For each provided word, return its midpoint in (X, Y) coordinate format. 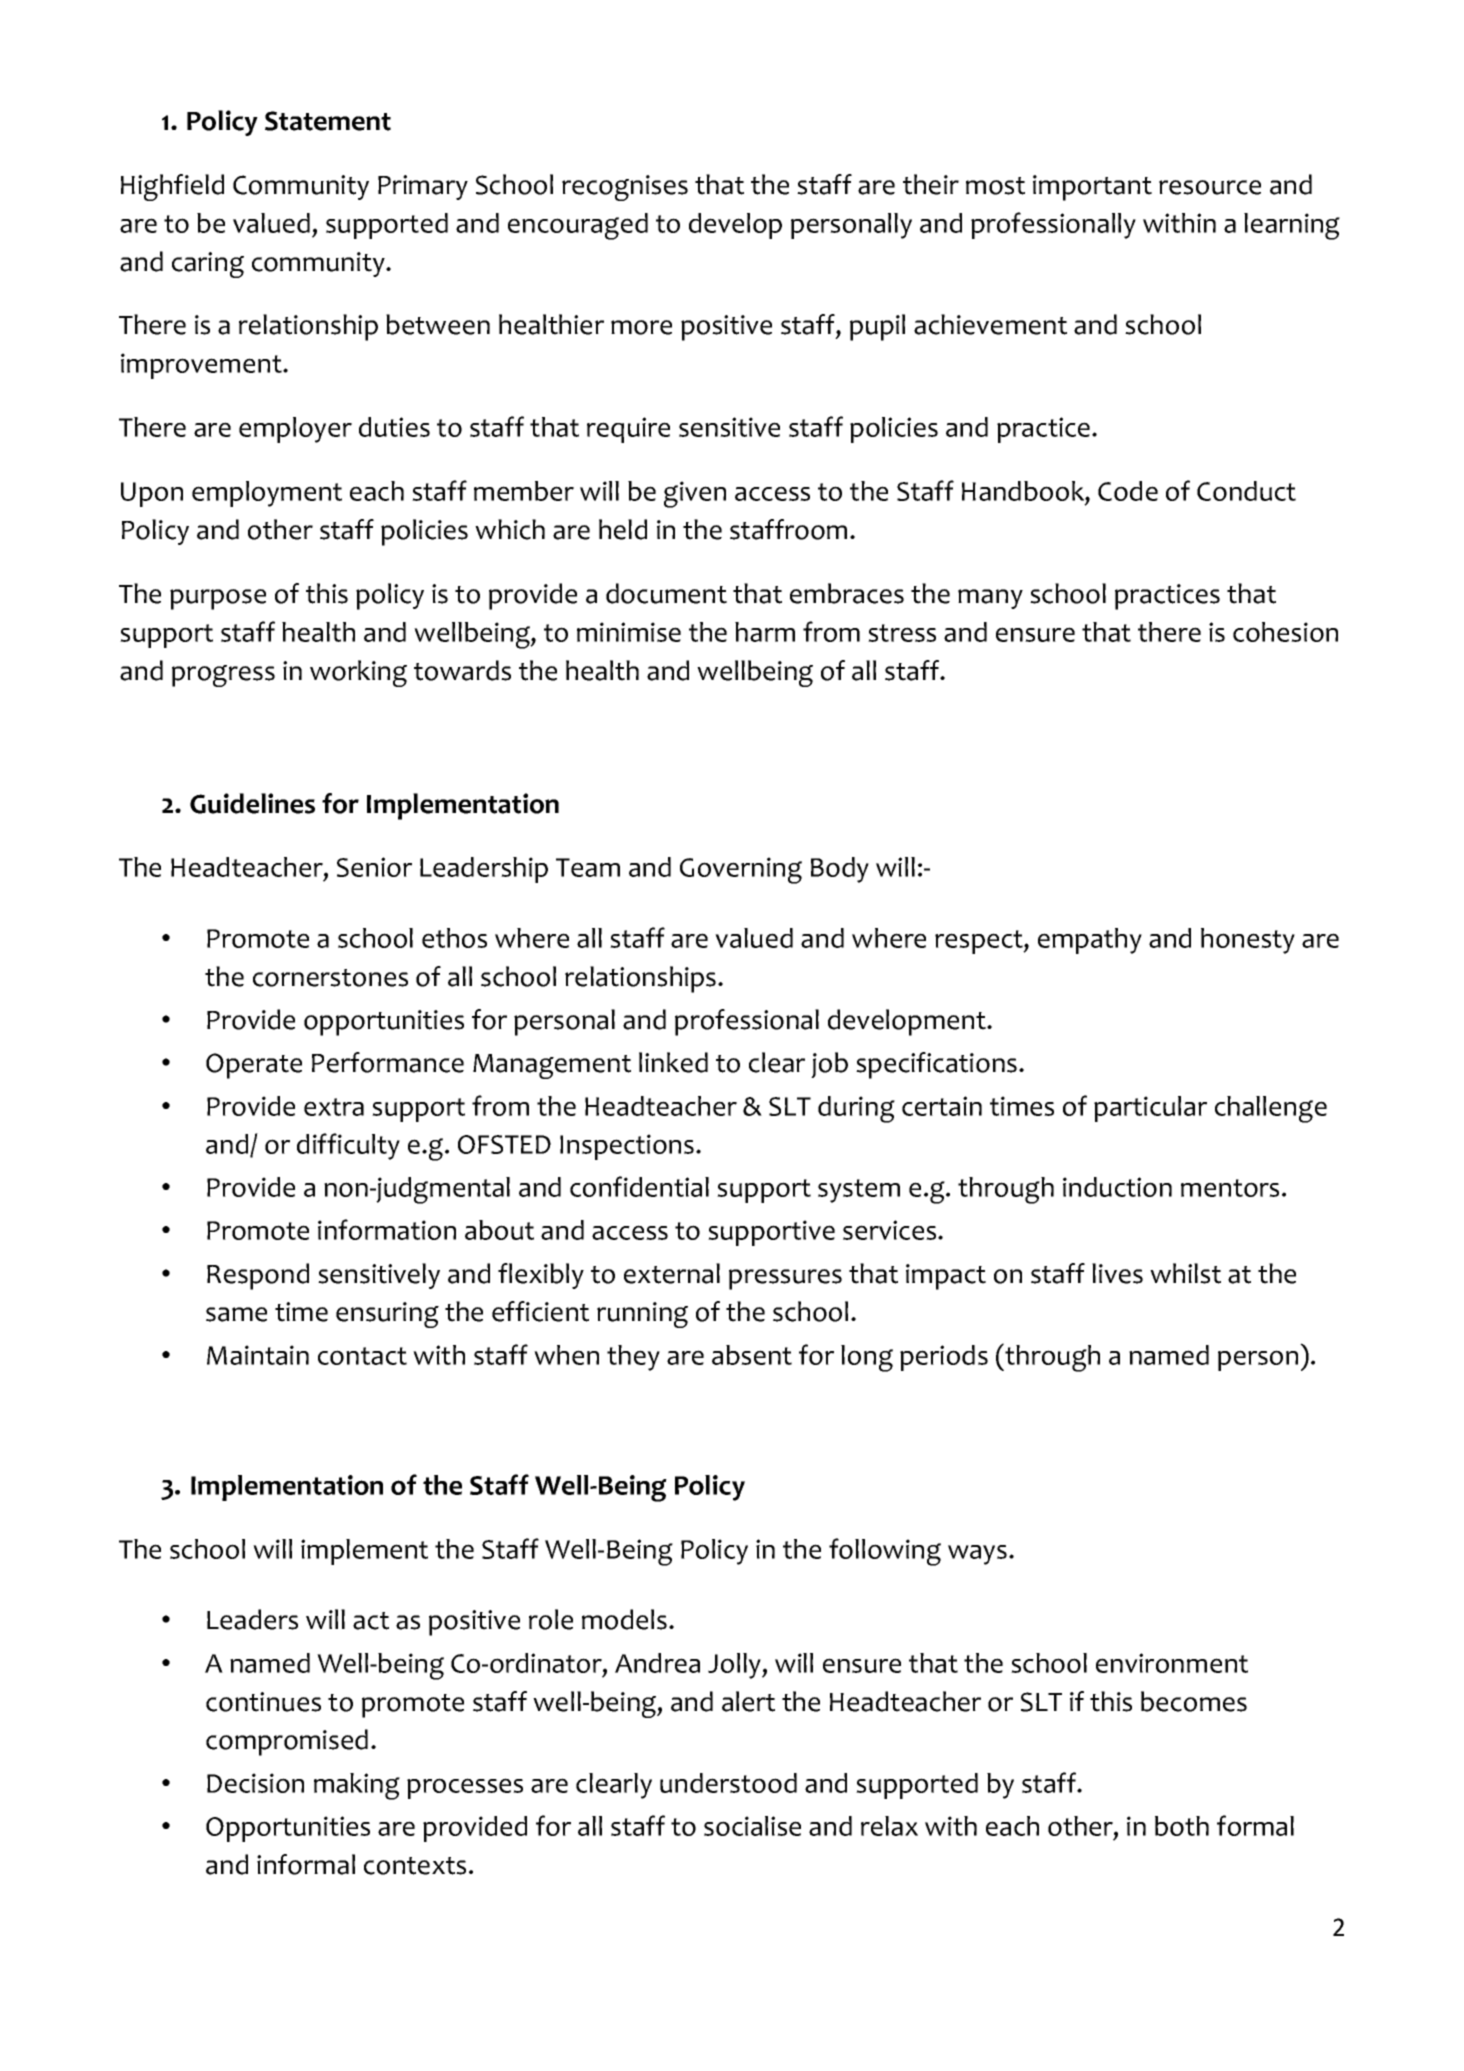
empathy (1090, 941)
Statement (328, 121)
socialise (752, 1826)
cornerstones (330, 978)
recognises (625, 188)
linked (673, 1062)
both (1182, 1826)
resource (1210, 187)
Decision (255, 1783)
